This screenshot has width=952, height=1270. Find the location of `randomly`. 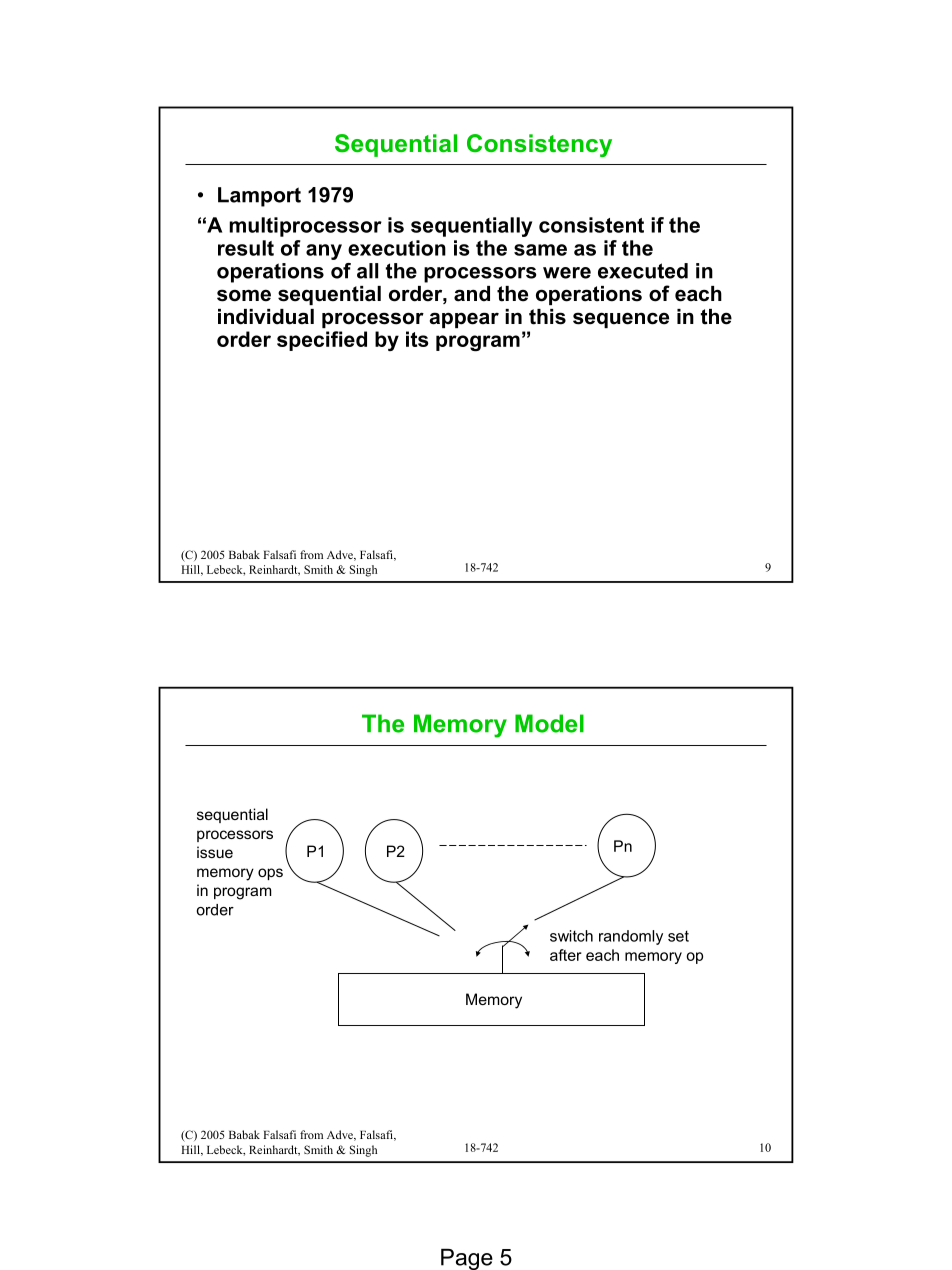

randomly is located at coordinates (631, 937).
